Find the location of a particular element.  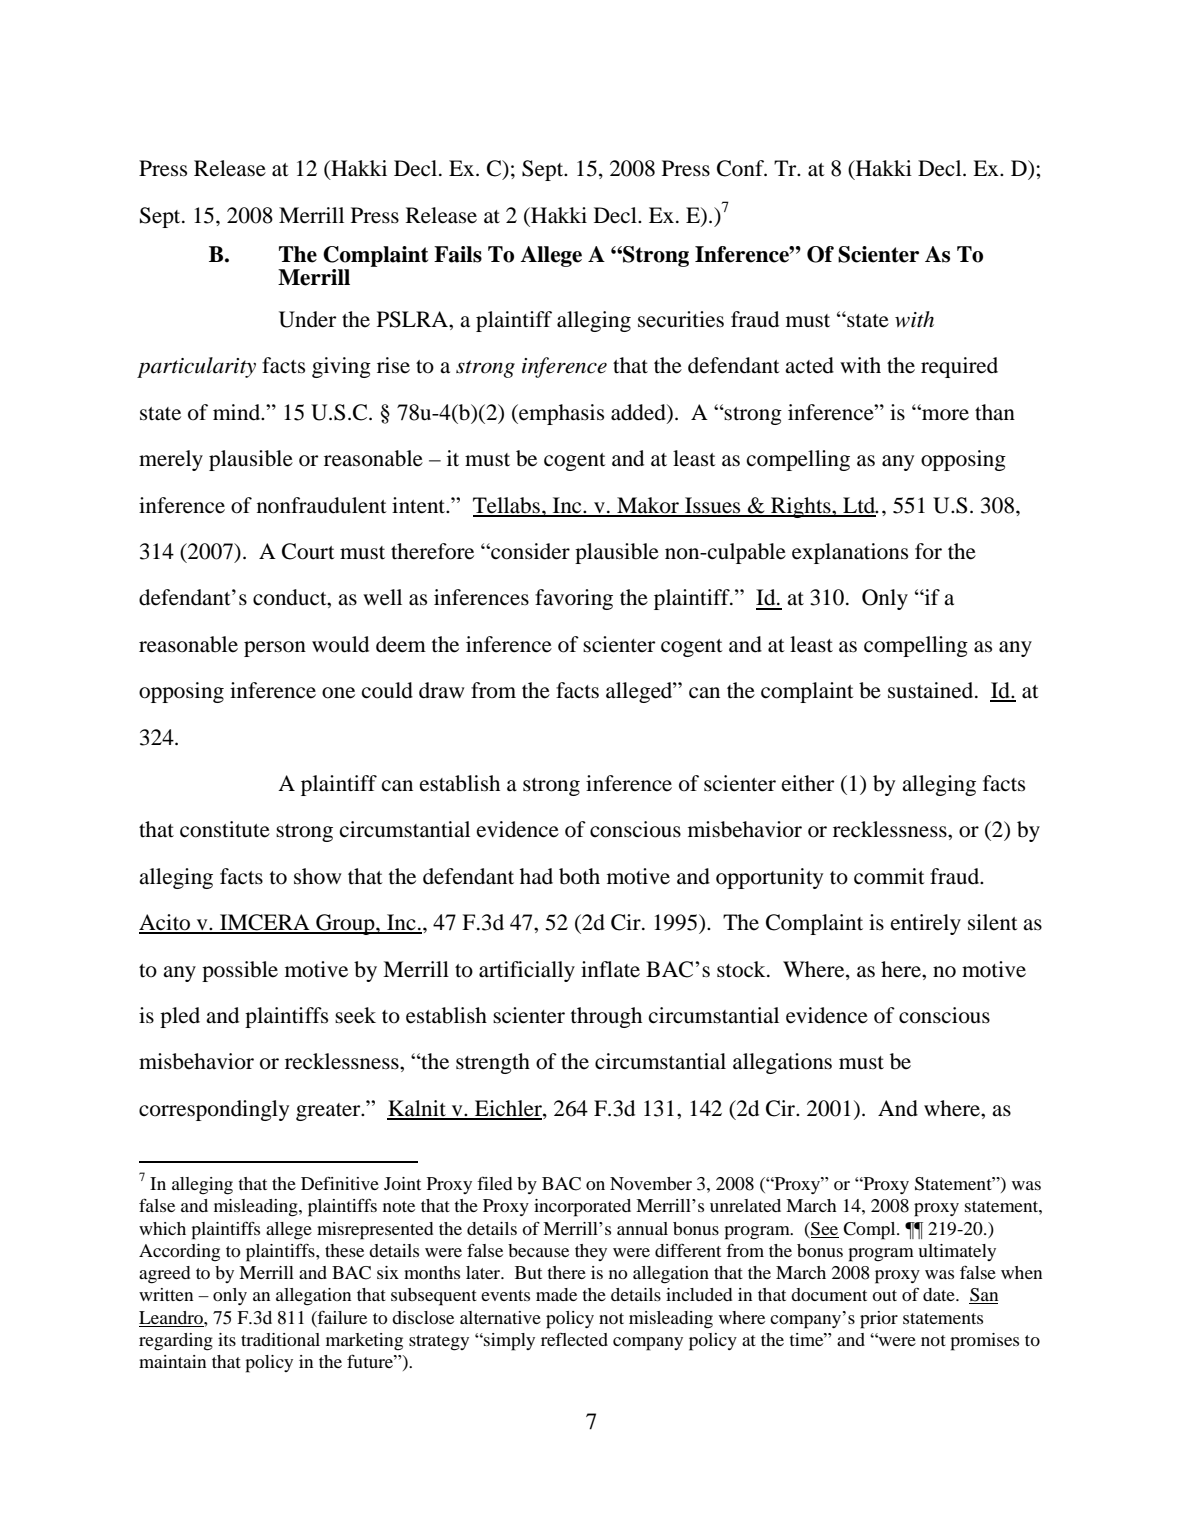

Under is located at coordinates (307, 319).
